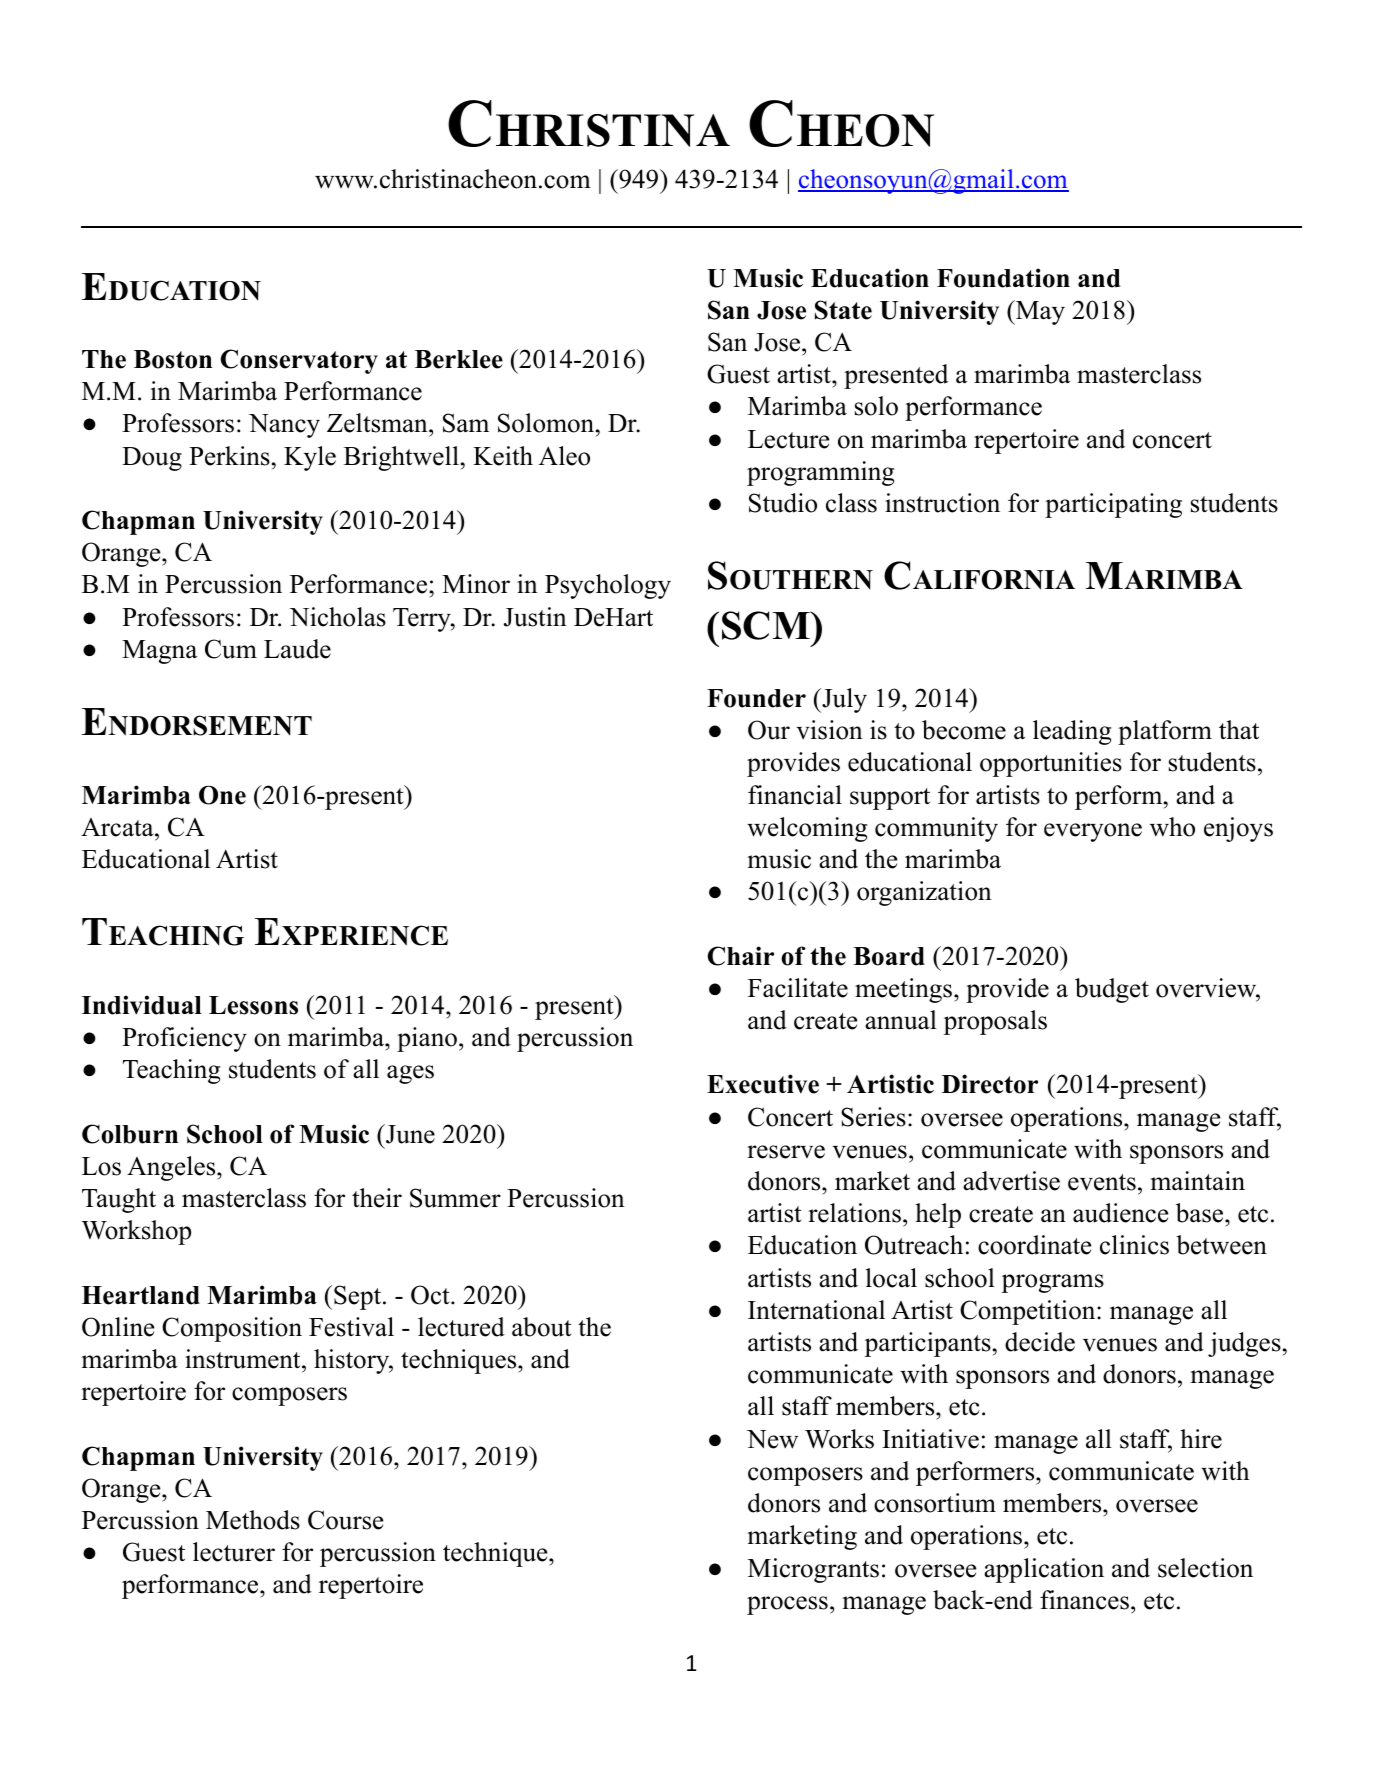 The height and width of the document is (1790, 1383). I want to click on Lessons, so click(253, 1005).
